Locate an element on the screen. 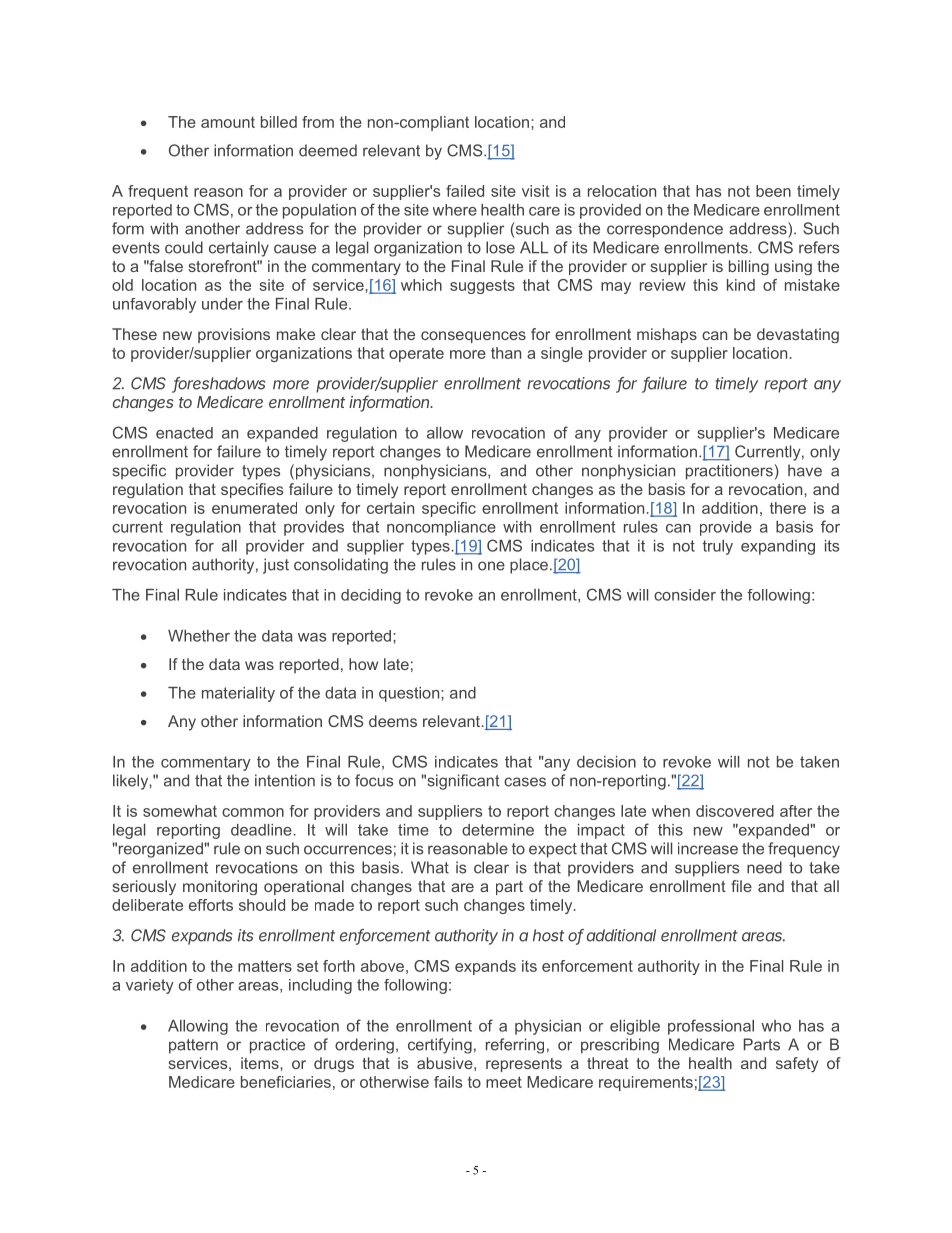 The image size is (952, 1233). deciding is located at coordinates (371, 596).
